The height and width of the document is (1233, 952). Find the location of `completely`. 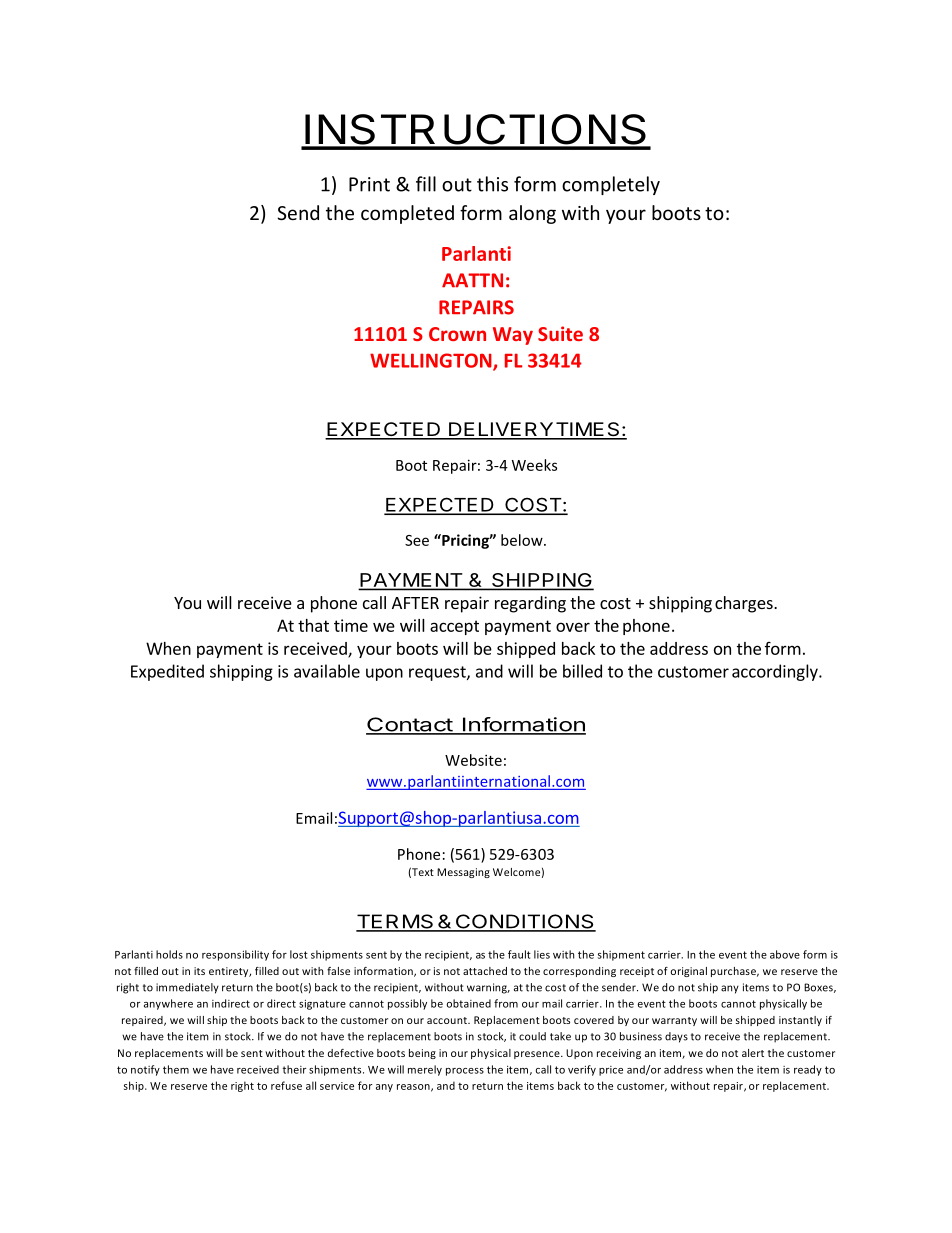

completely is located at coordinates (611, 185).
